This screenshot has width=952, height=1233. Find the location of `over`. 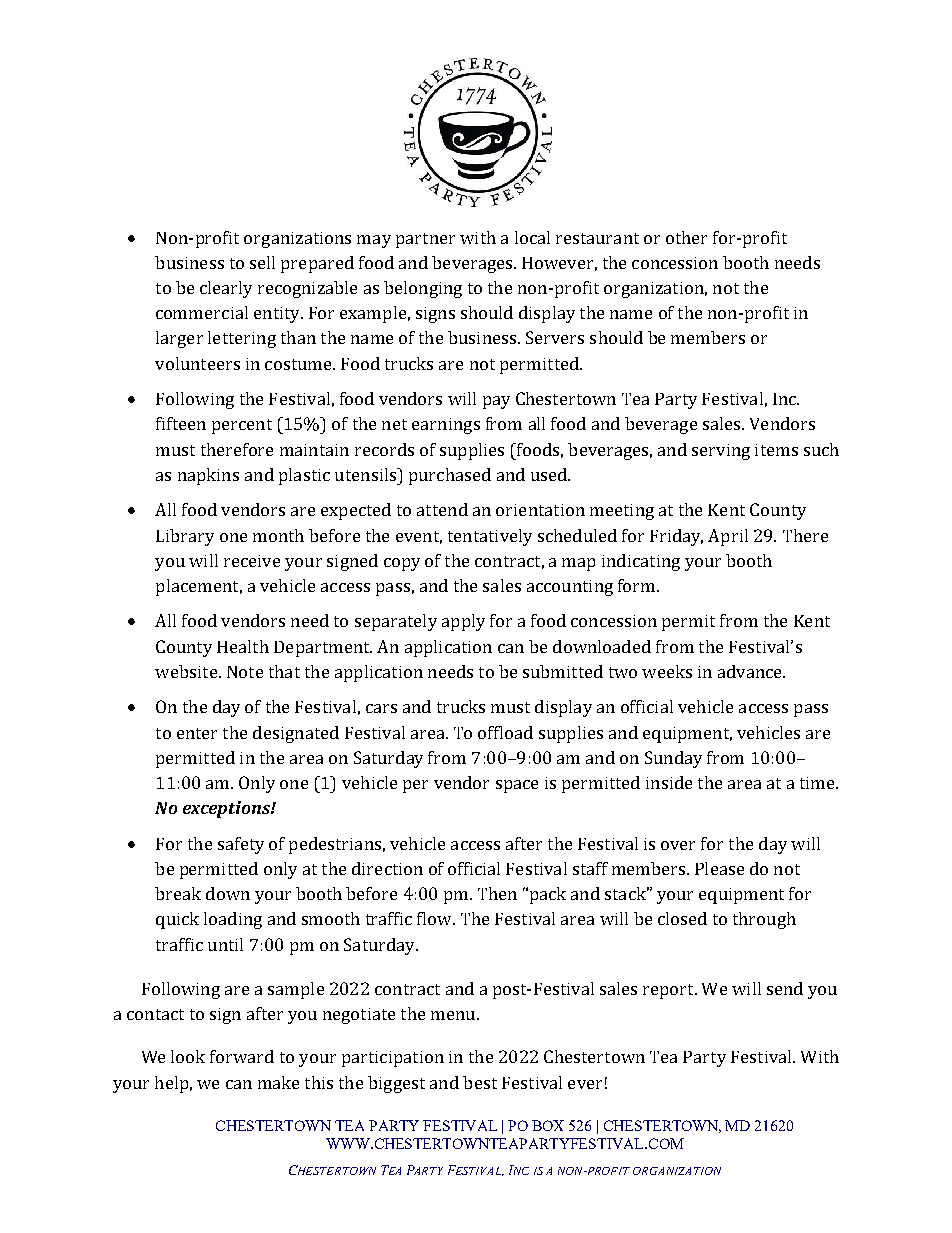

over is located at coordinates (678, 845).
